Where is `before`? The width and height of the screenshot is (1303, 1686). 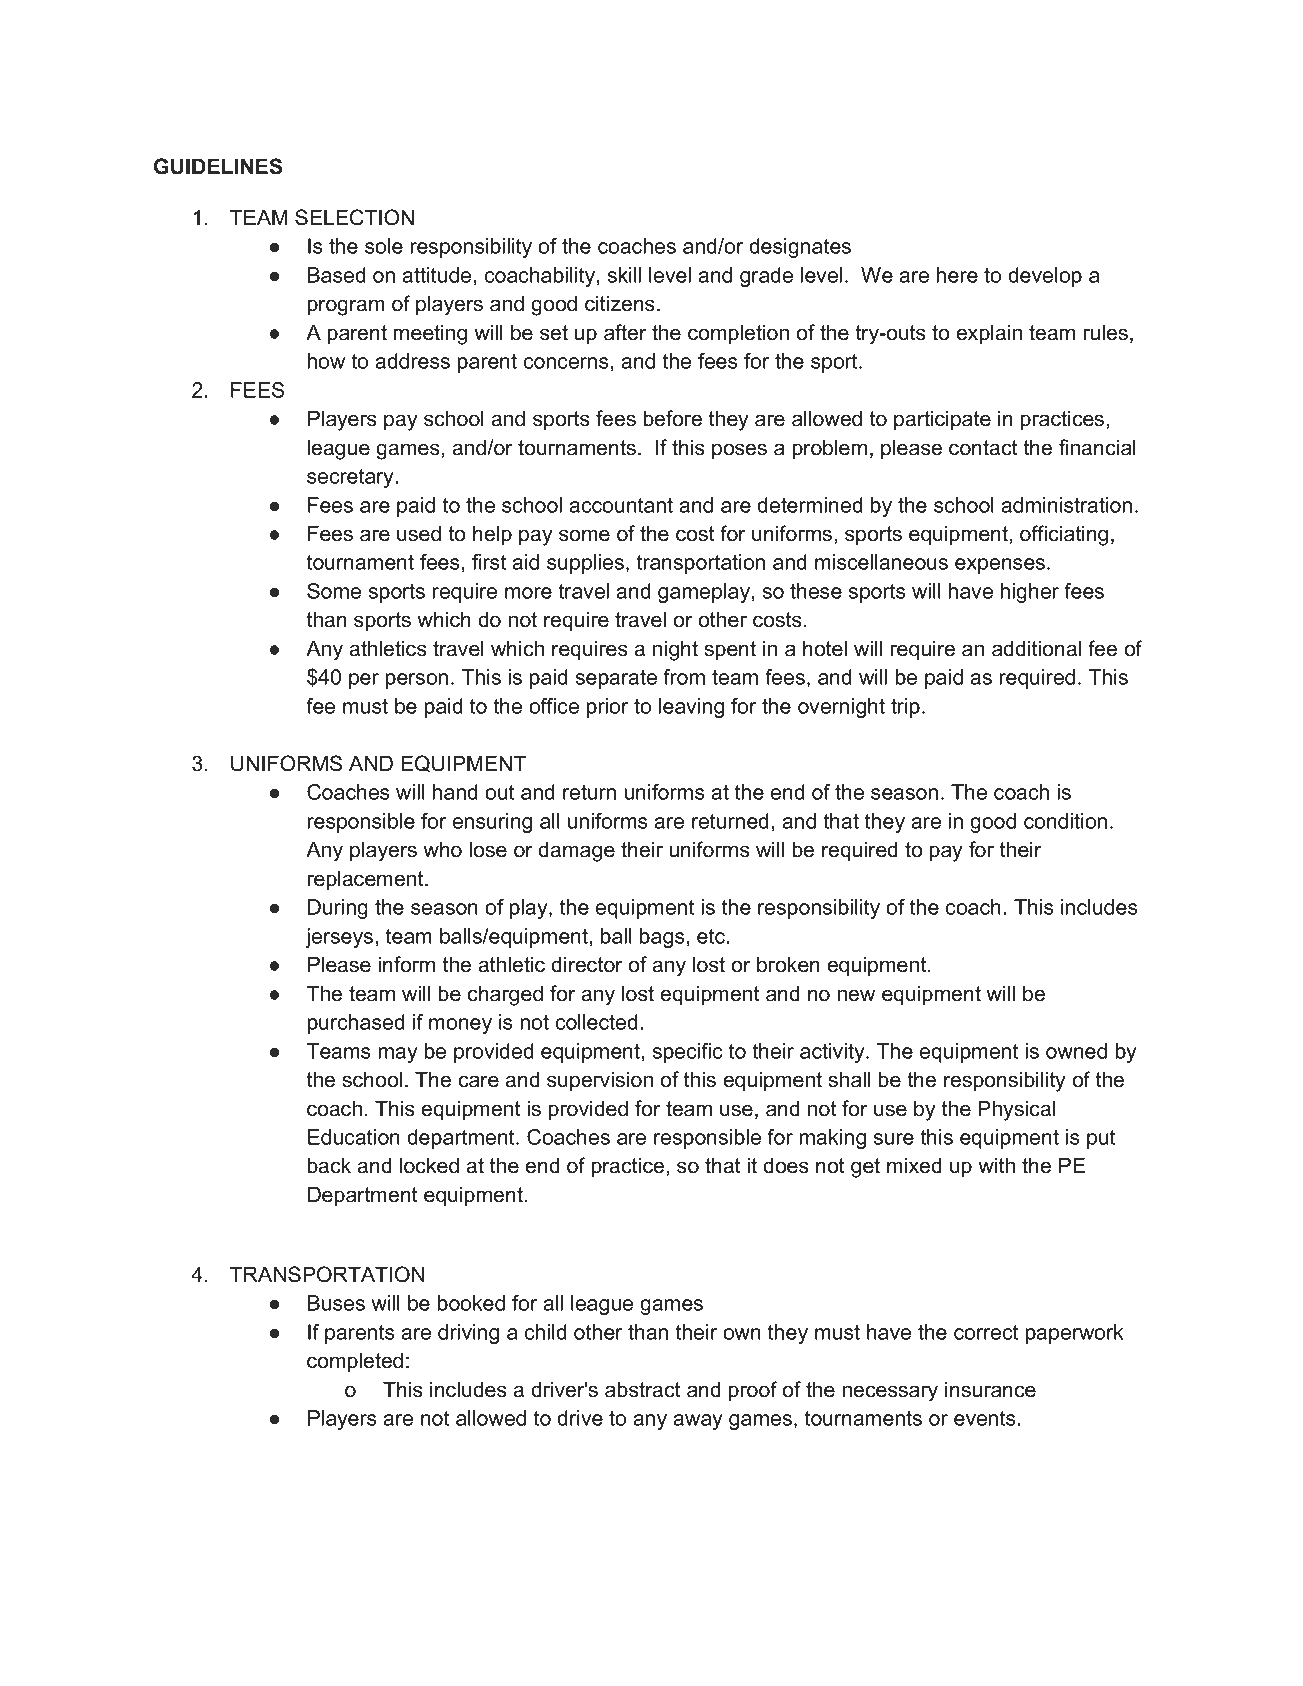 before is located at coordinates (673, 418).
